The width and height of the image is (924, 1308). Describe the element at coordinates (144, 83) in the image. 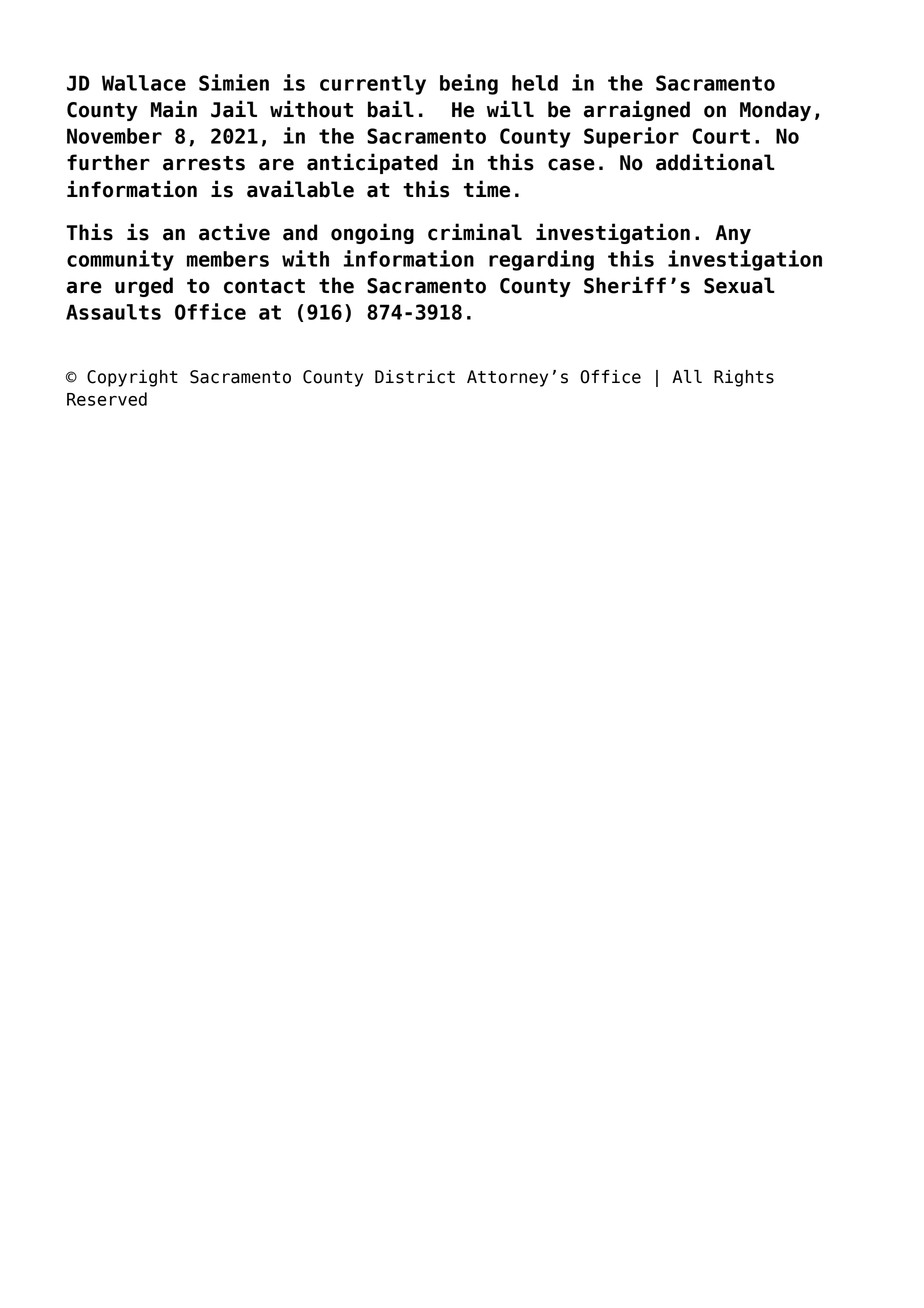

I see `Wallace` at that location.
